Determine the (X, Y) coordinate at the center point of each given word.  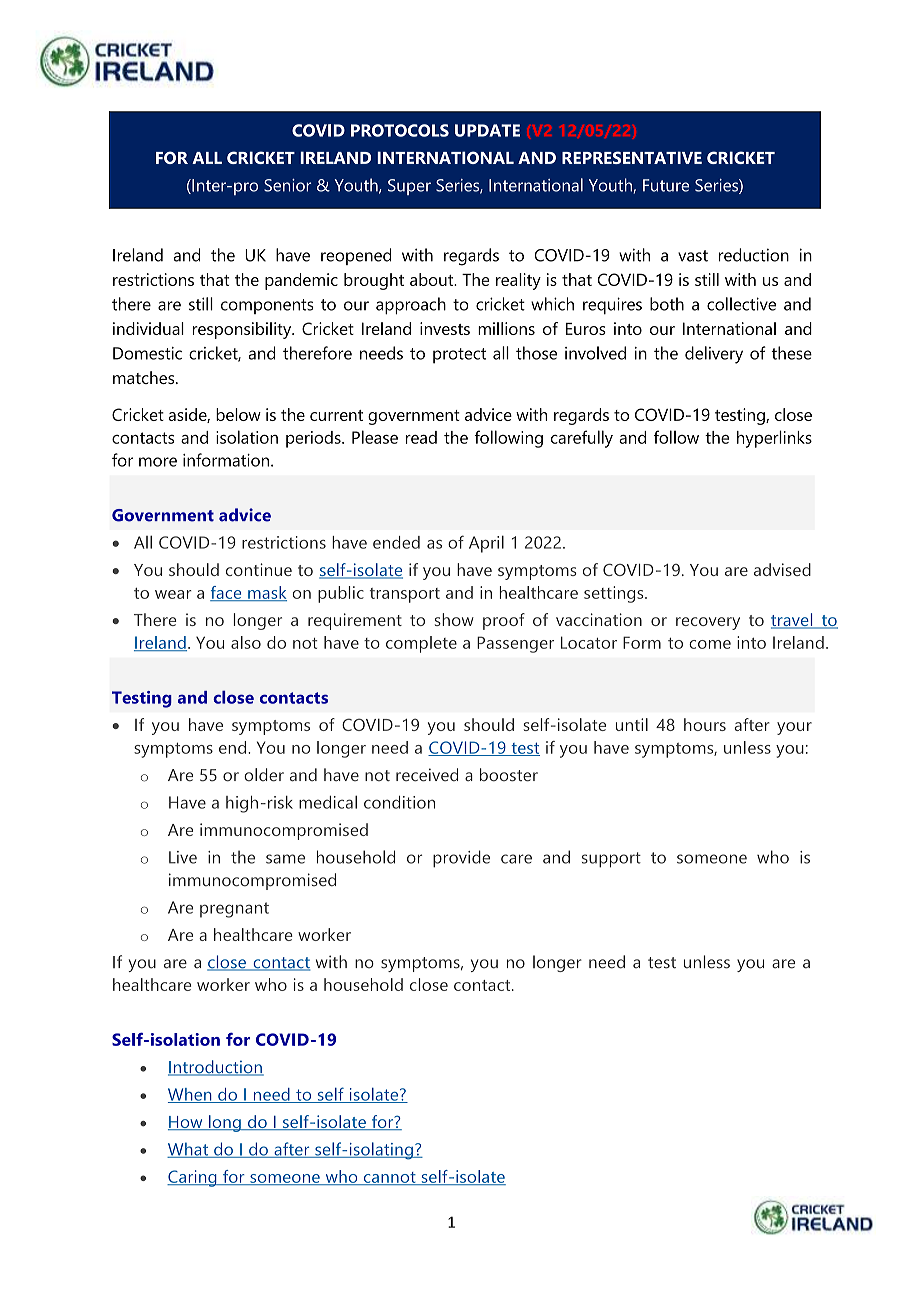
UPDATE (487, 130)
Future (666, 185)
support (611, 860)
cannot (389, 1178)
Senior (287, 185)
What (188, 1150)
